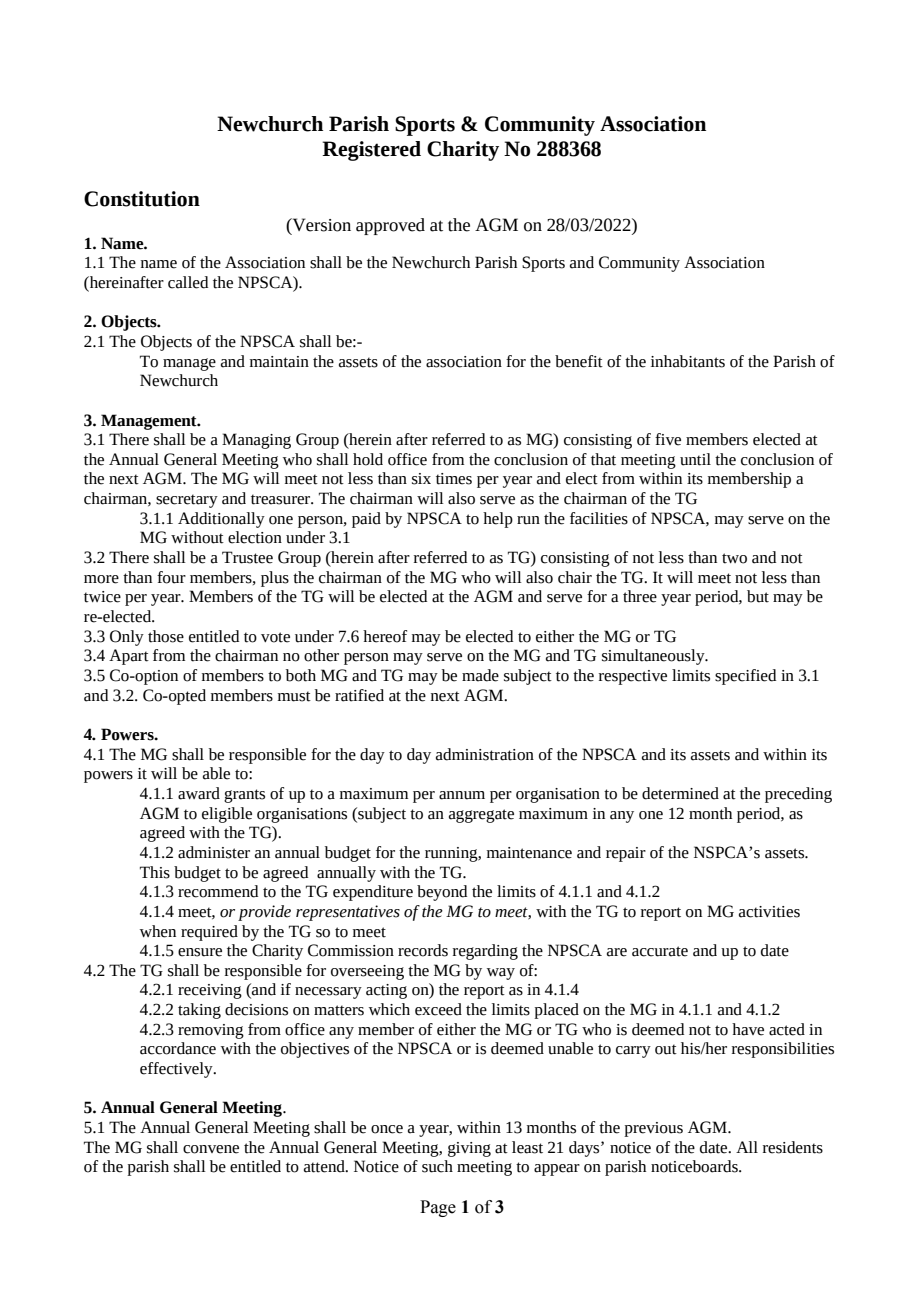 This screenshot has height=1308, width=924. I want to click on residents, so click(793, 1147).
